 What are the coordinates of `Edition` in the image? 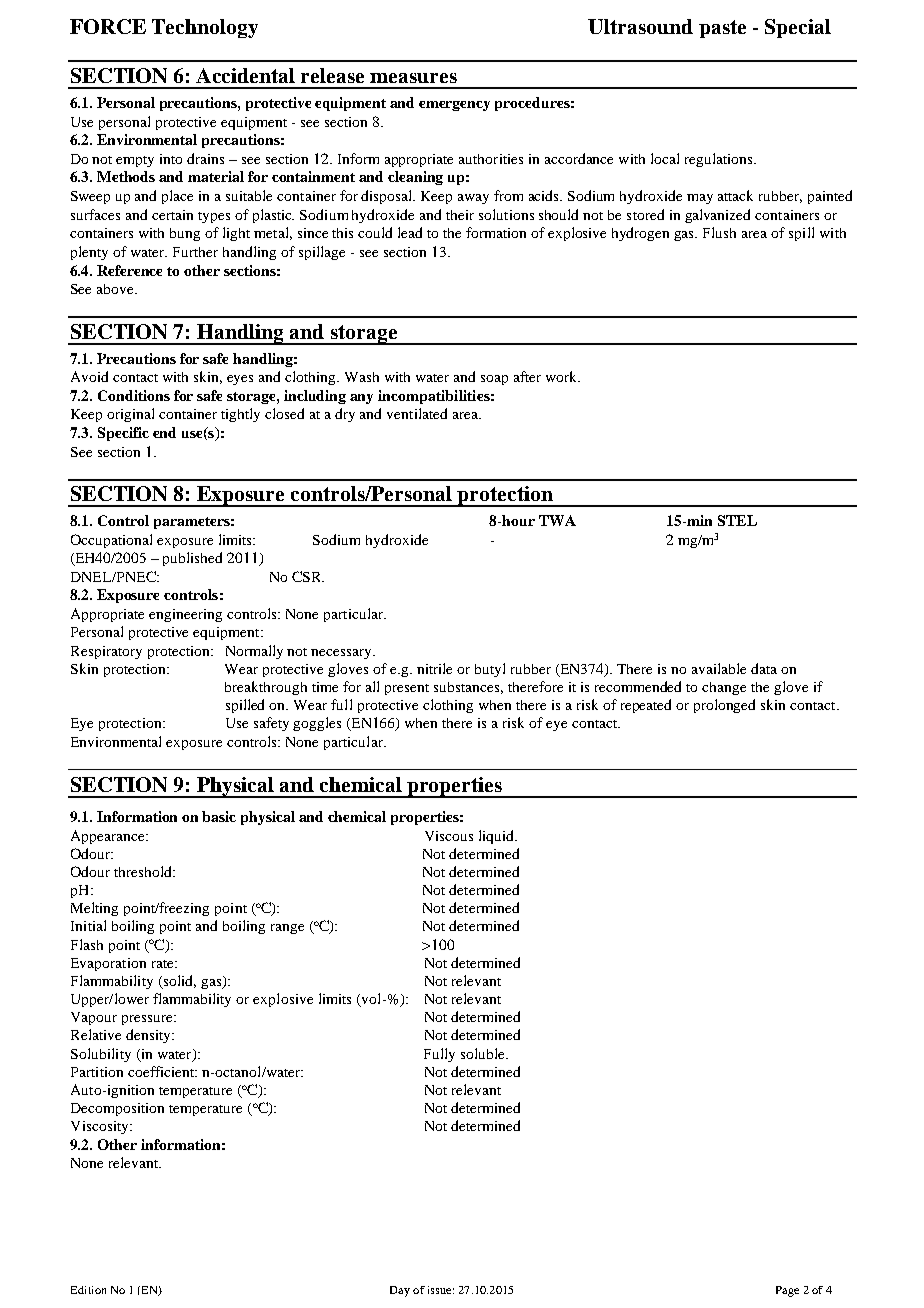 It's located at (88, 1290).
